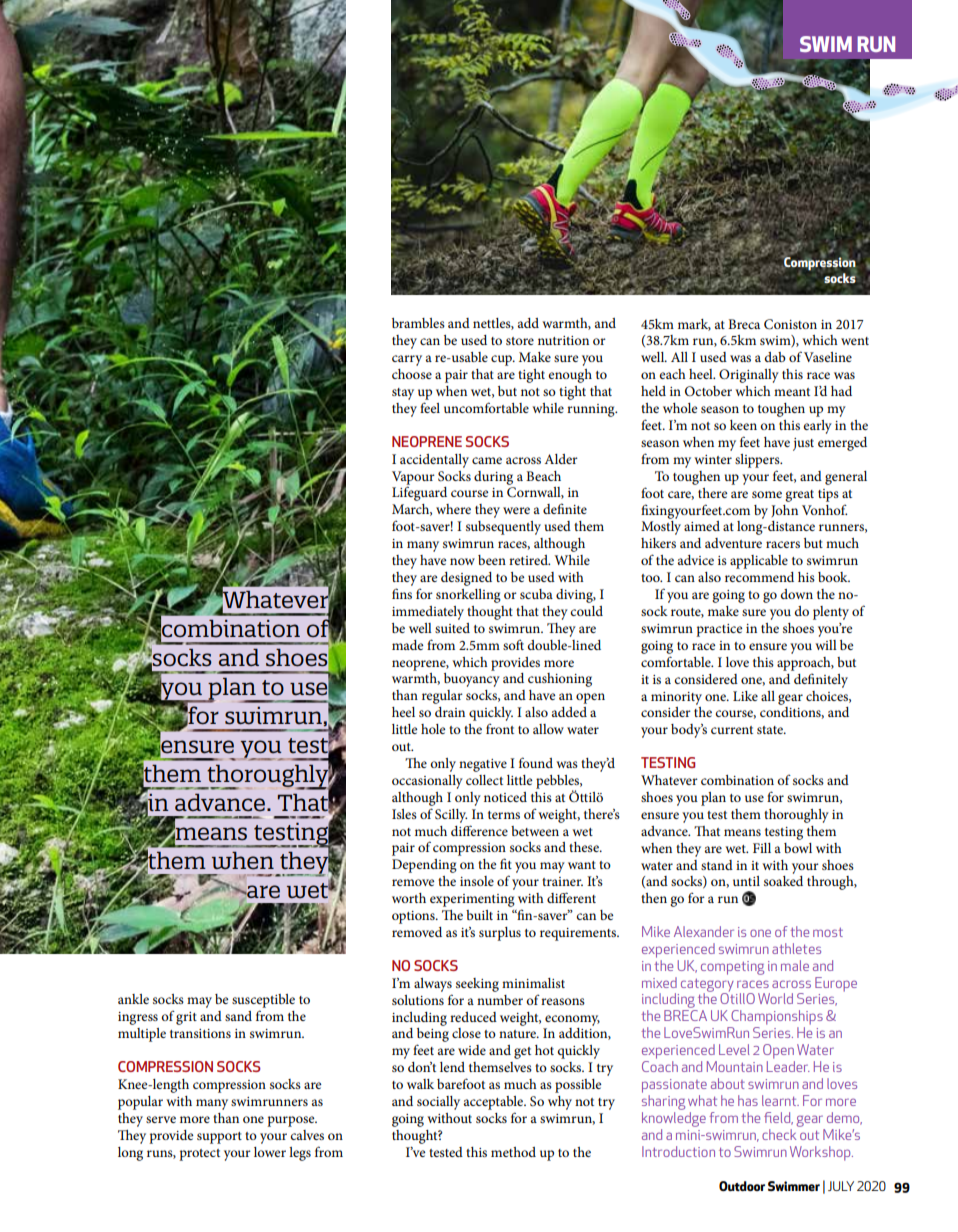  Describe the element at coordinates (502, 360) in the page. I see `cup` at that location.
